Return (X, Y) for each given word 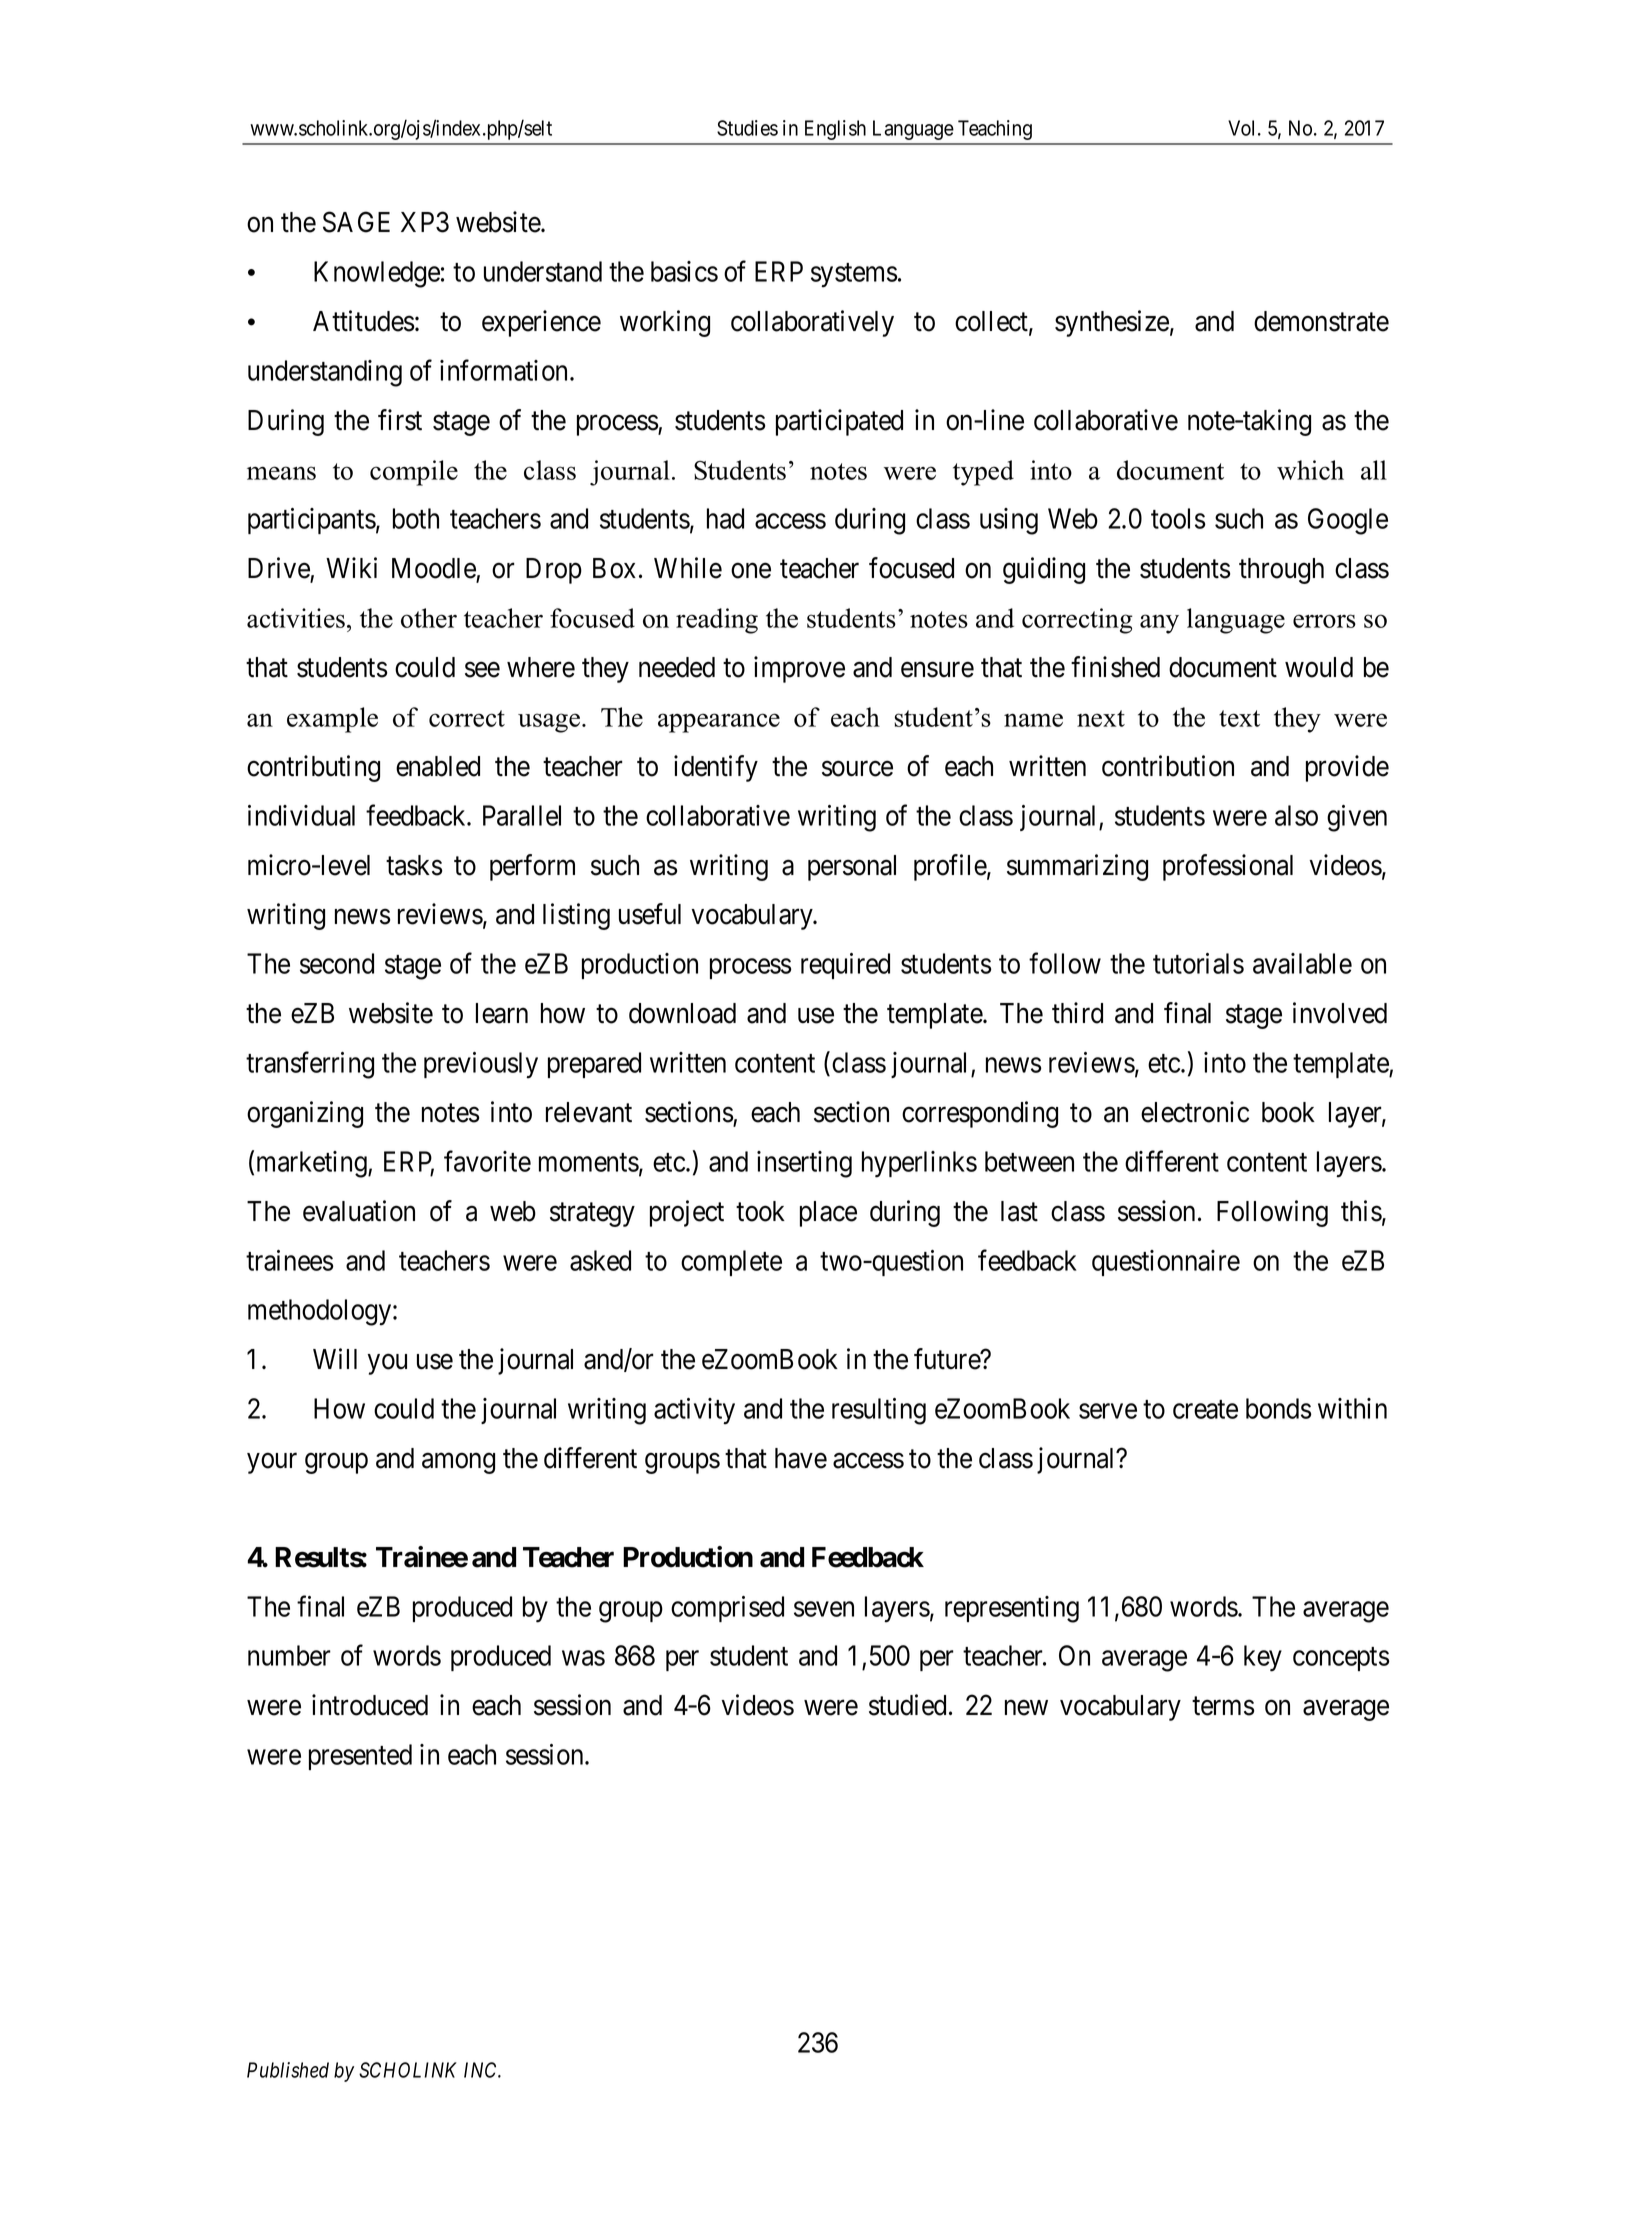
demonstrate (1321, 321)
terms (1223, 1706)
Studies (747, 128)
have (801, 1458)
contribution (1168, 766)
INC (482, 2070)
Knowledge (377, 274)
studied (907, 1705)
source (857, 769)
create (1205, 1409)
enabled (438, 766)
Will (335, 1358)
